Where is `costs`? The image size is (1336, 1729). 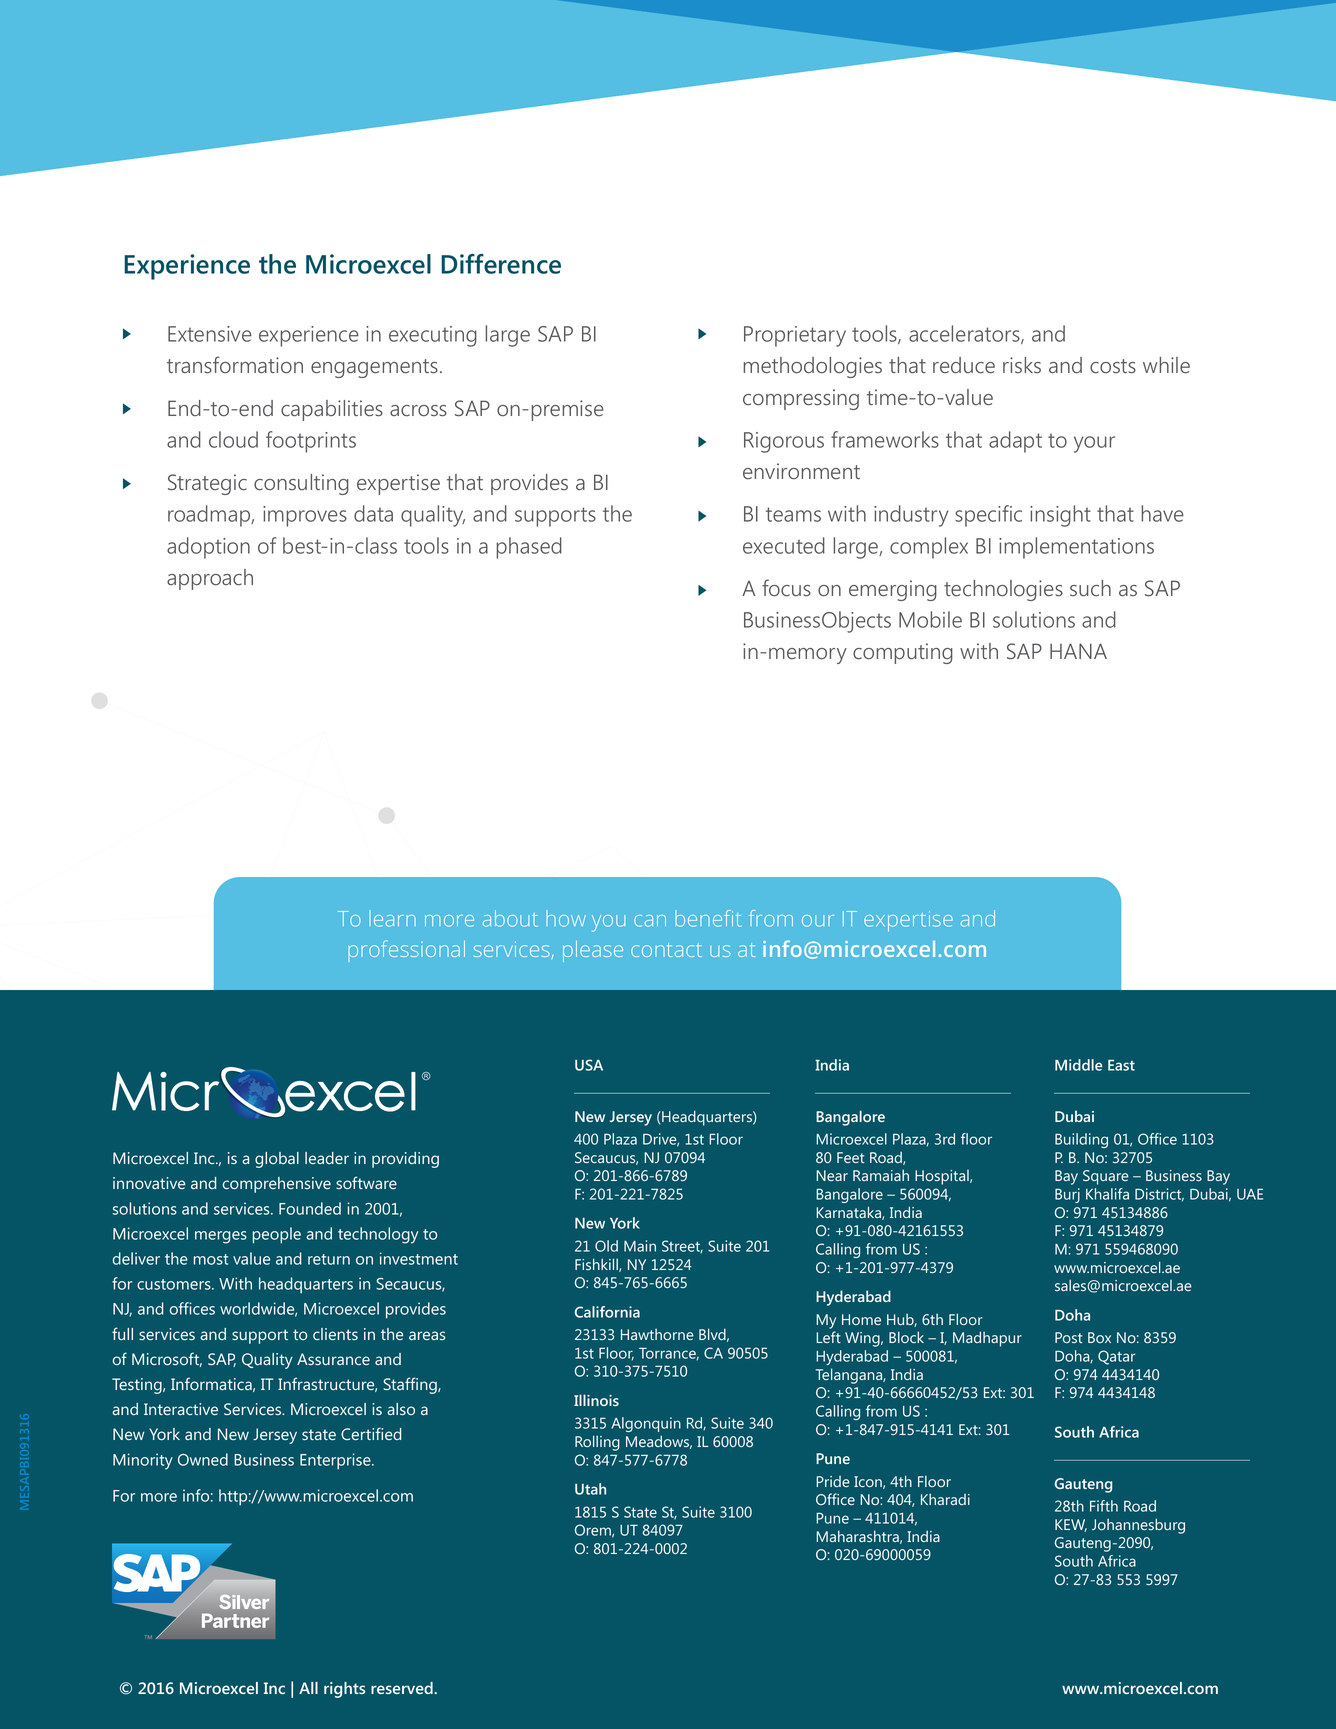 costs is located at coordinates (1113, 366).
